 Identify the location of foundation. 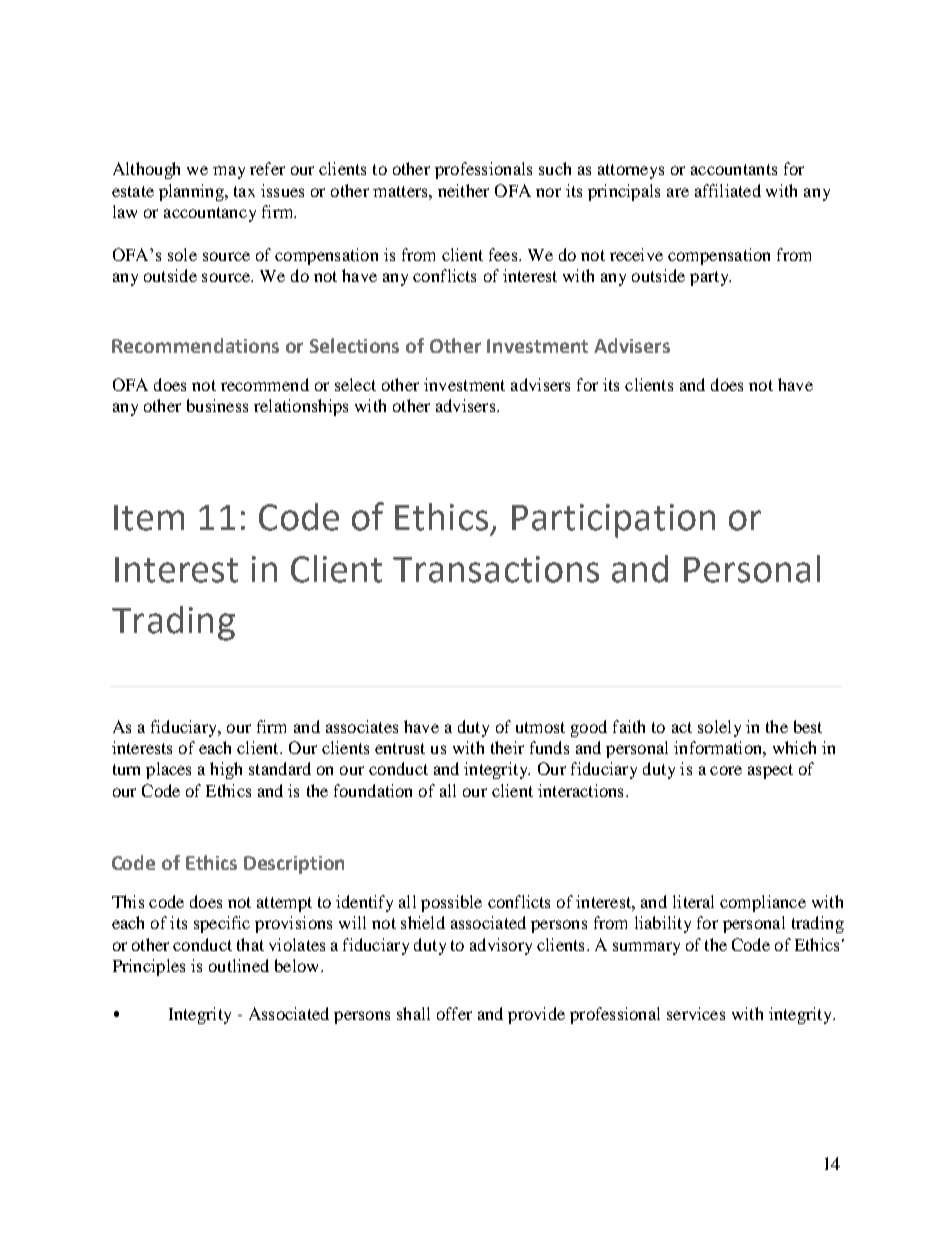
(373, 790).
